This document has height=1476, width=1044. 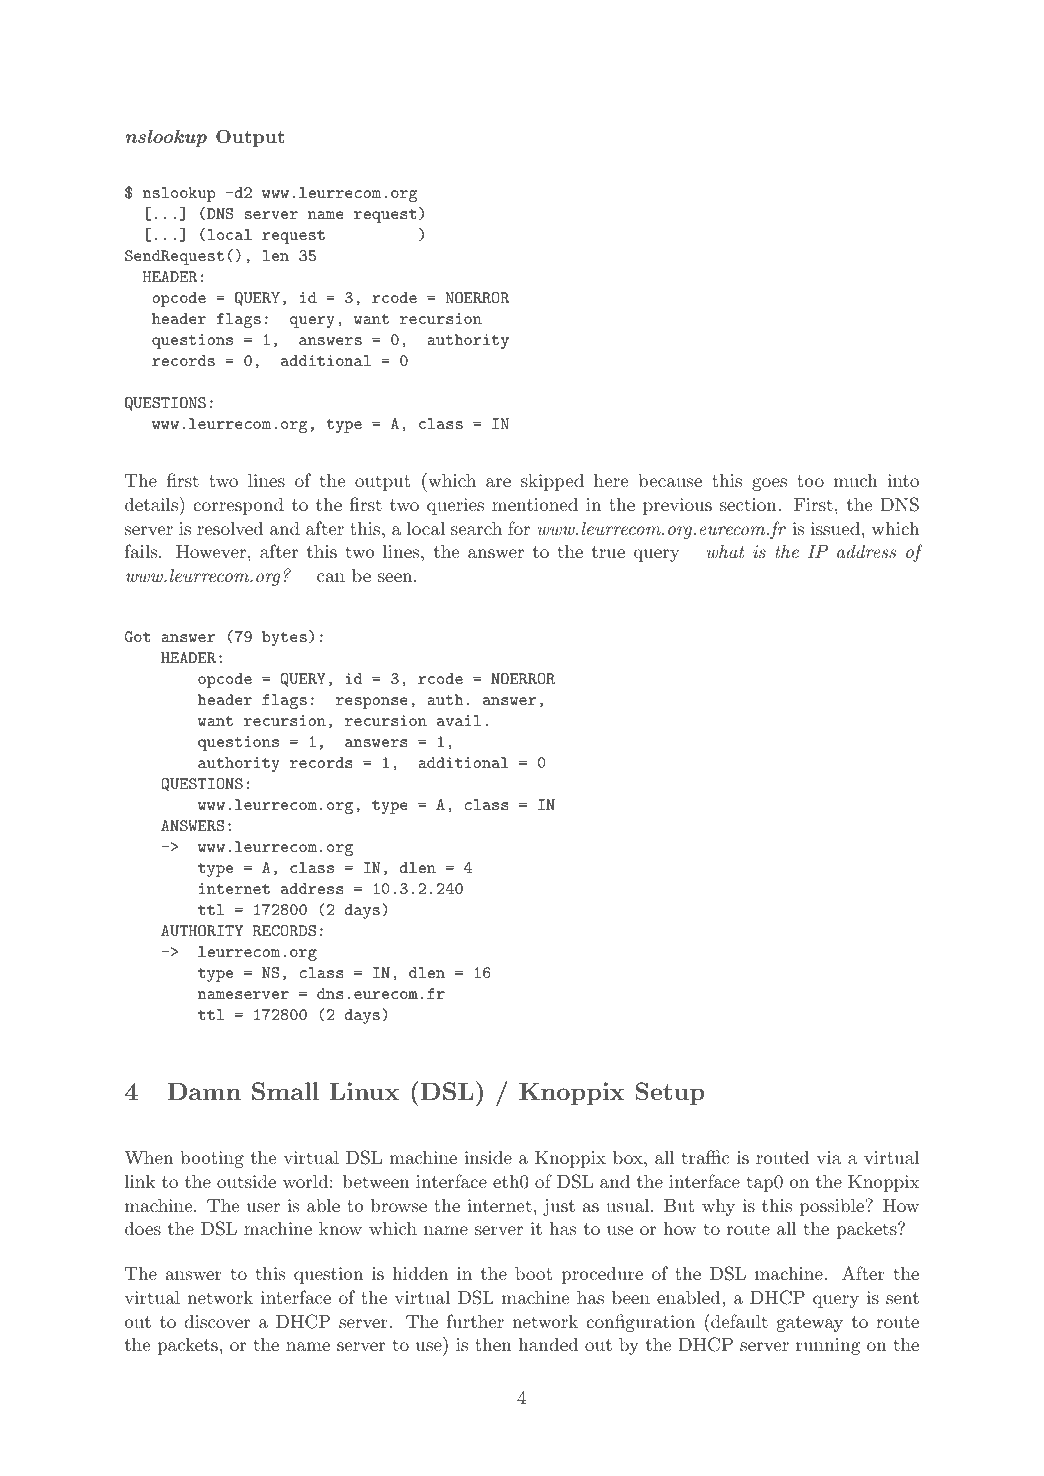 What do you see at coordinates (459, 720) in the document?
I see `avail` at bounding box center [459, 720].
